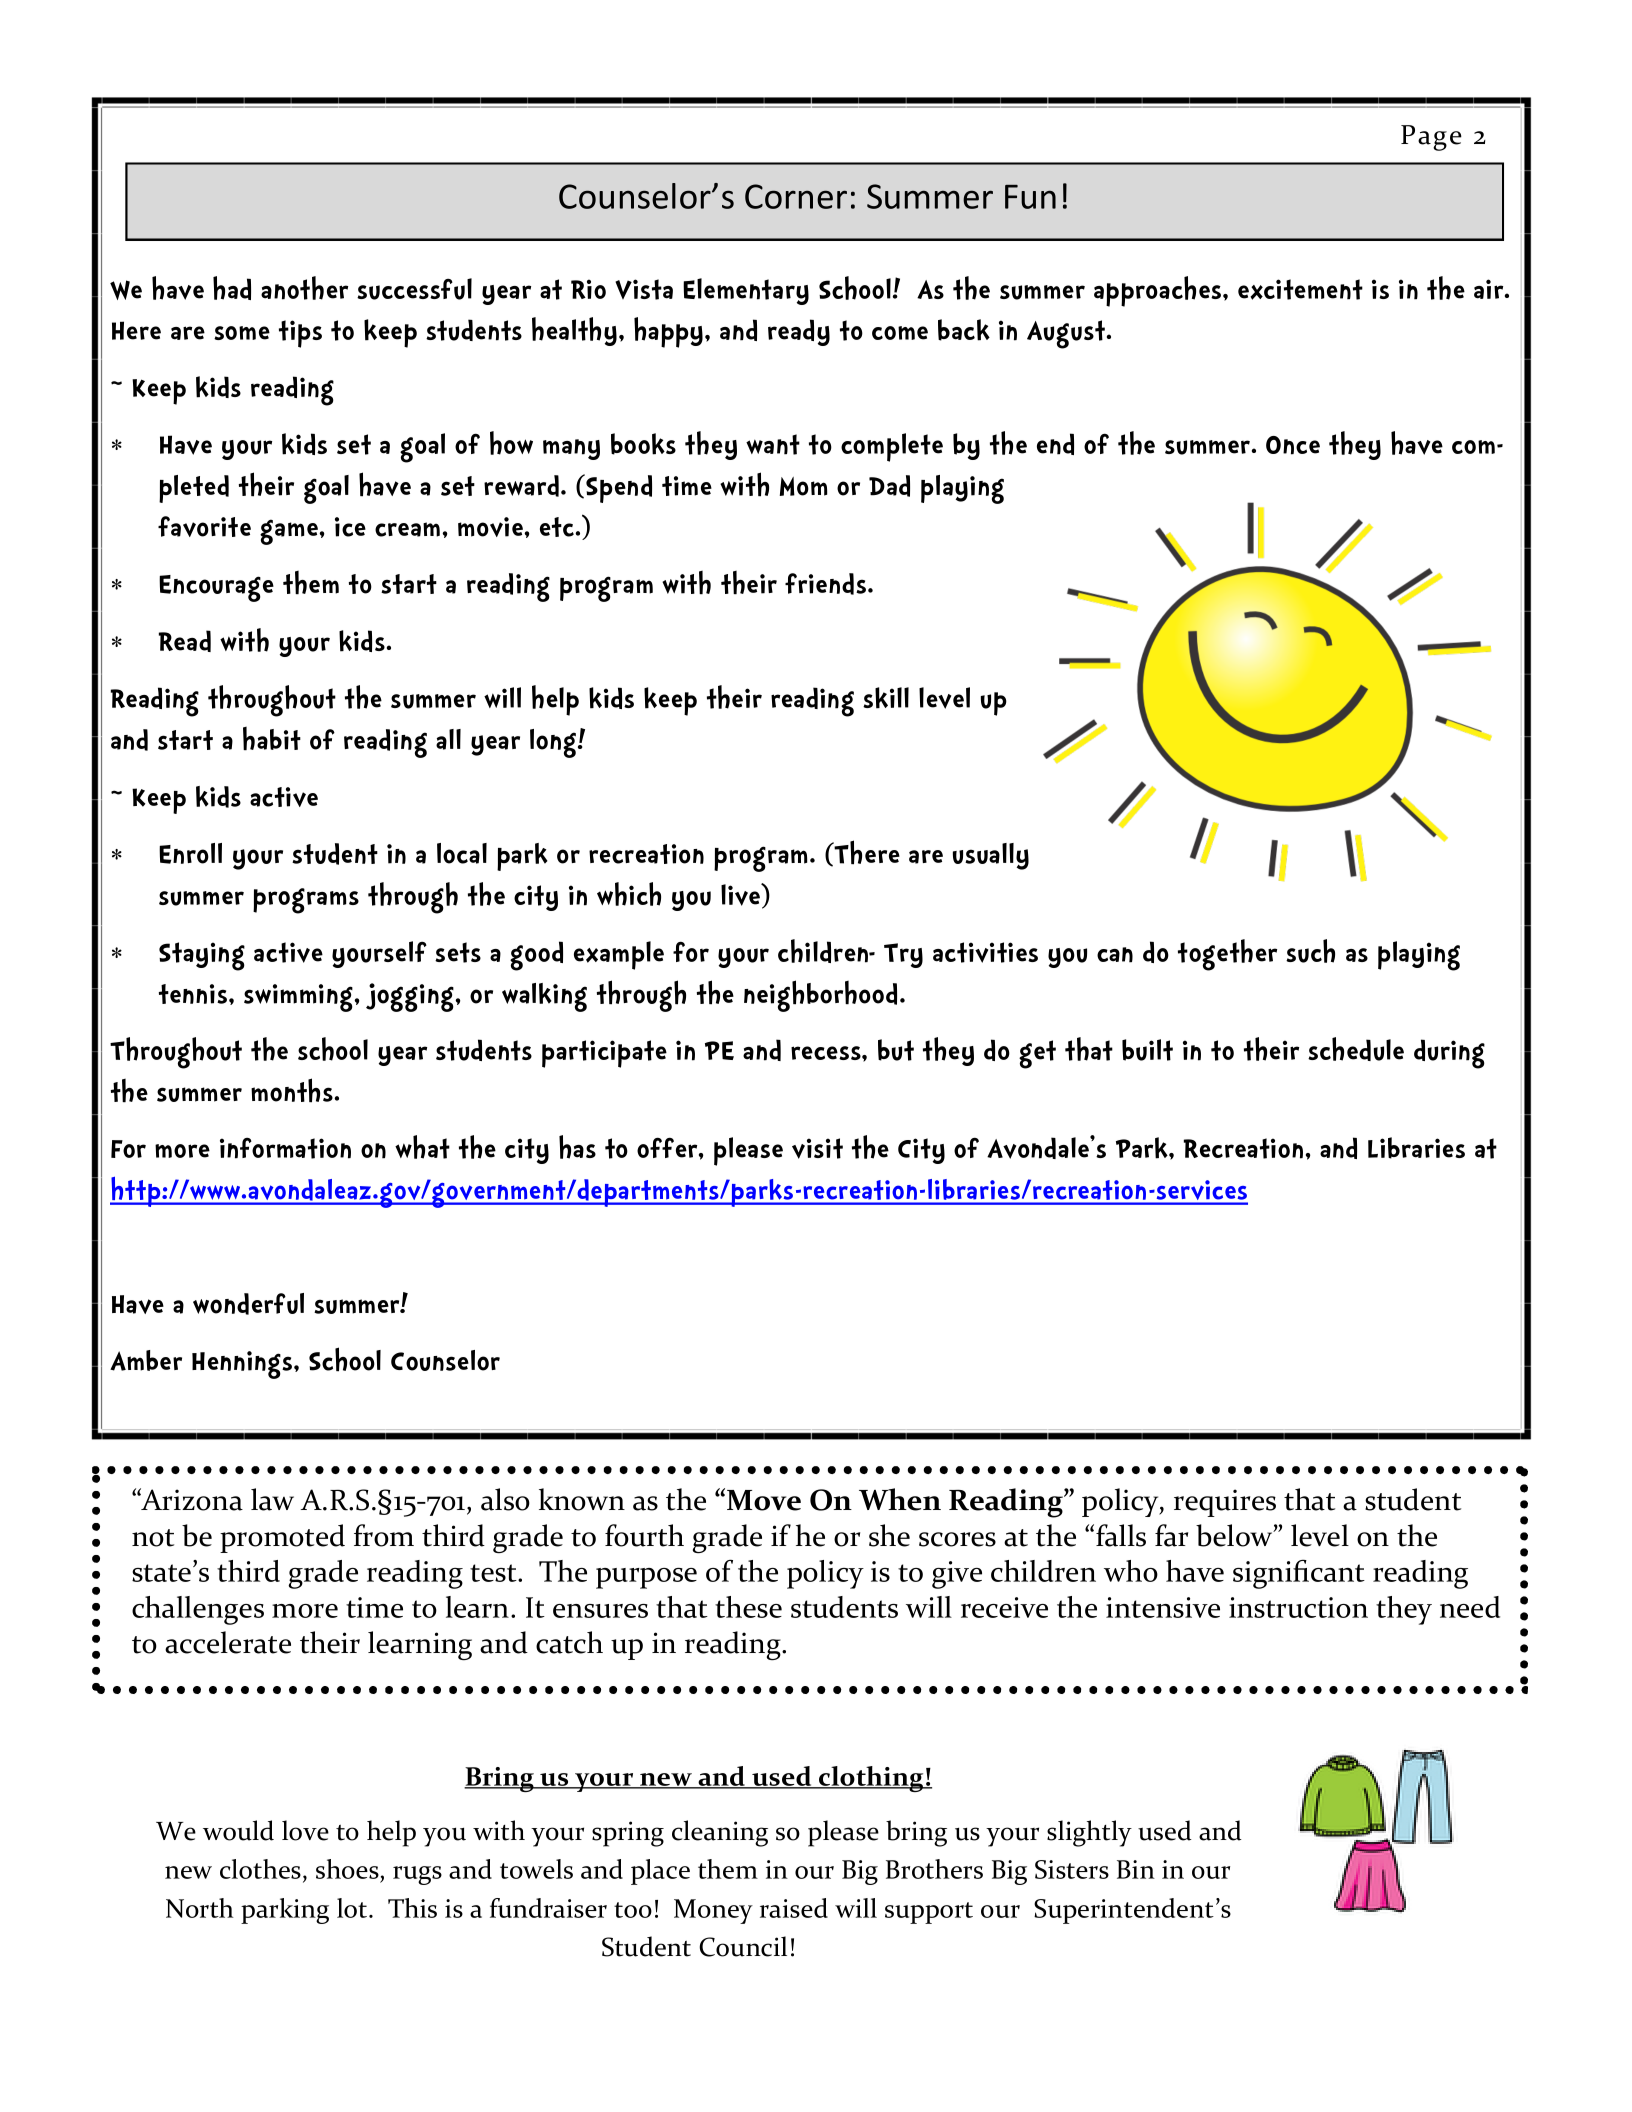 This screenshot has width=1632, height=2112. I want to click on recess, so click(827, 1053).
